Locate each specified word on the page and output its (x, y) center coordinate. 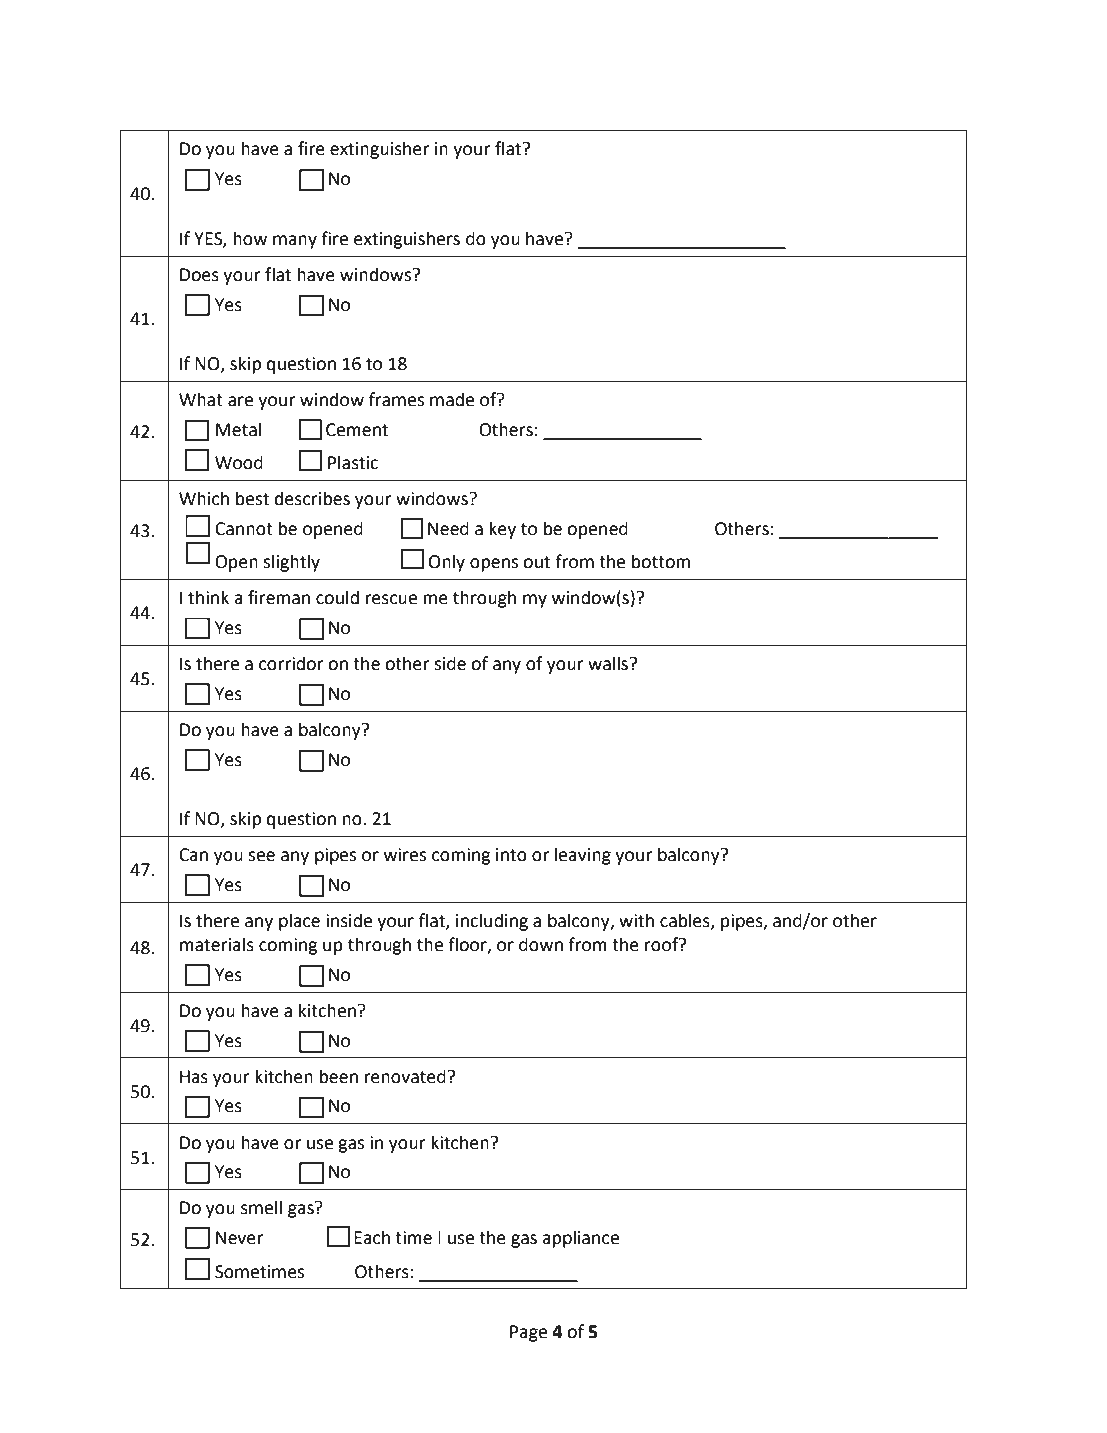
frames (396, 399)
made (452, 399)
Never (239, 1238)
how (250, 238)
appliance (580, 1239)
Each (372, 1237)
